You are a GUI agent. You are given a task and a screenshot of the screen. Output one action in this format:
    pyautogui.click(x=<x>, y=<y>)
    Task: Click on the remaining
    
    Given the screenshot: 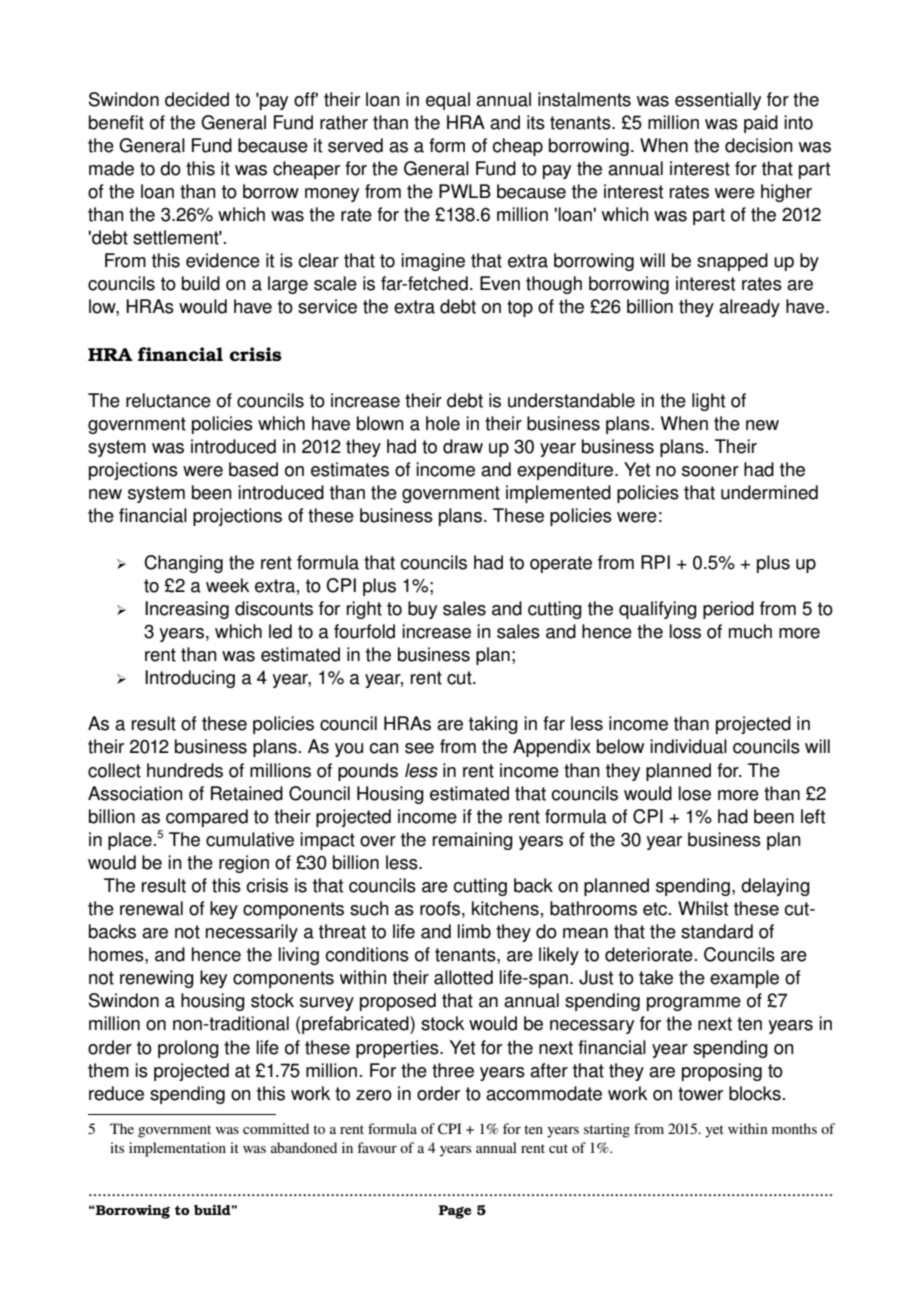 What is the action you would take?
    pyautogui.click(x=473, y=841)
